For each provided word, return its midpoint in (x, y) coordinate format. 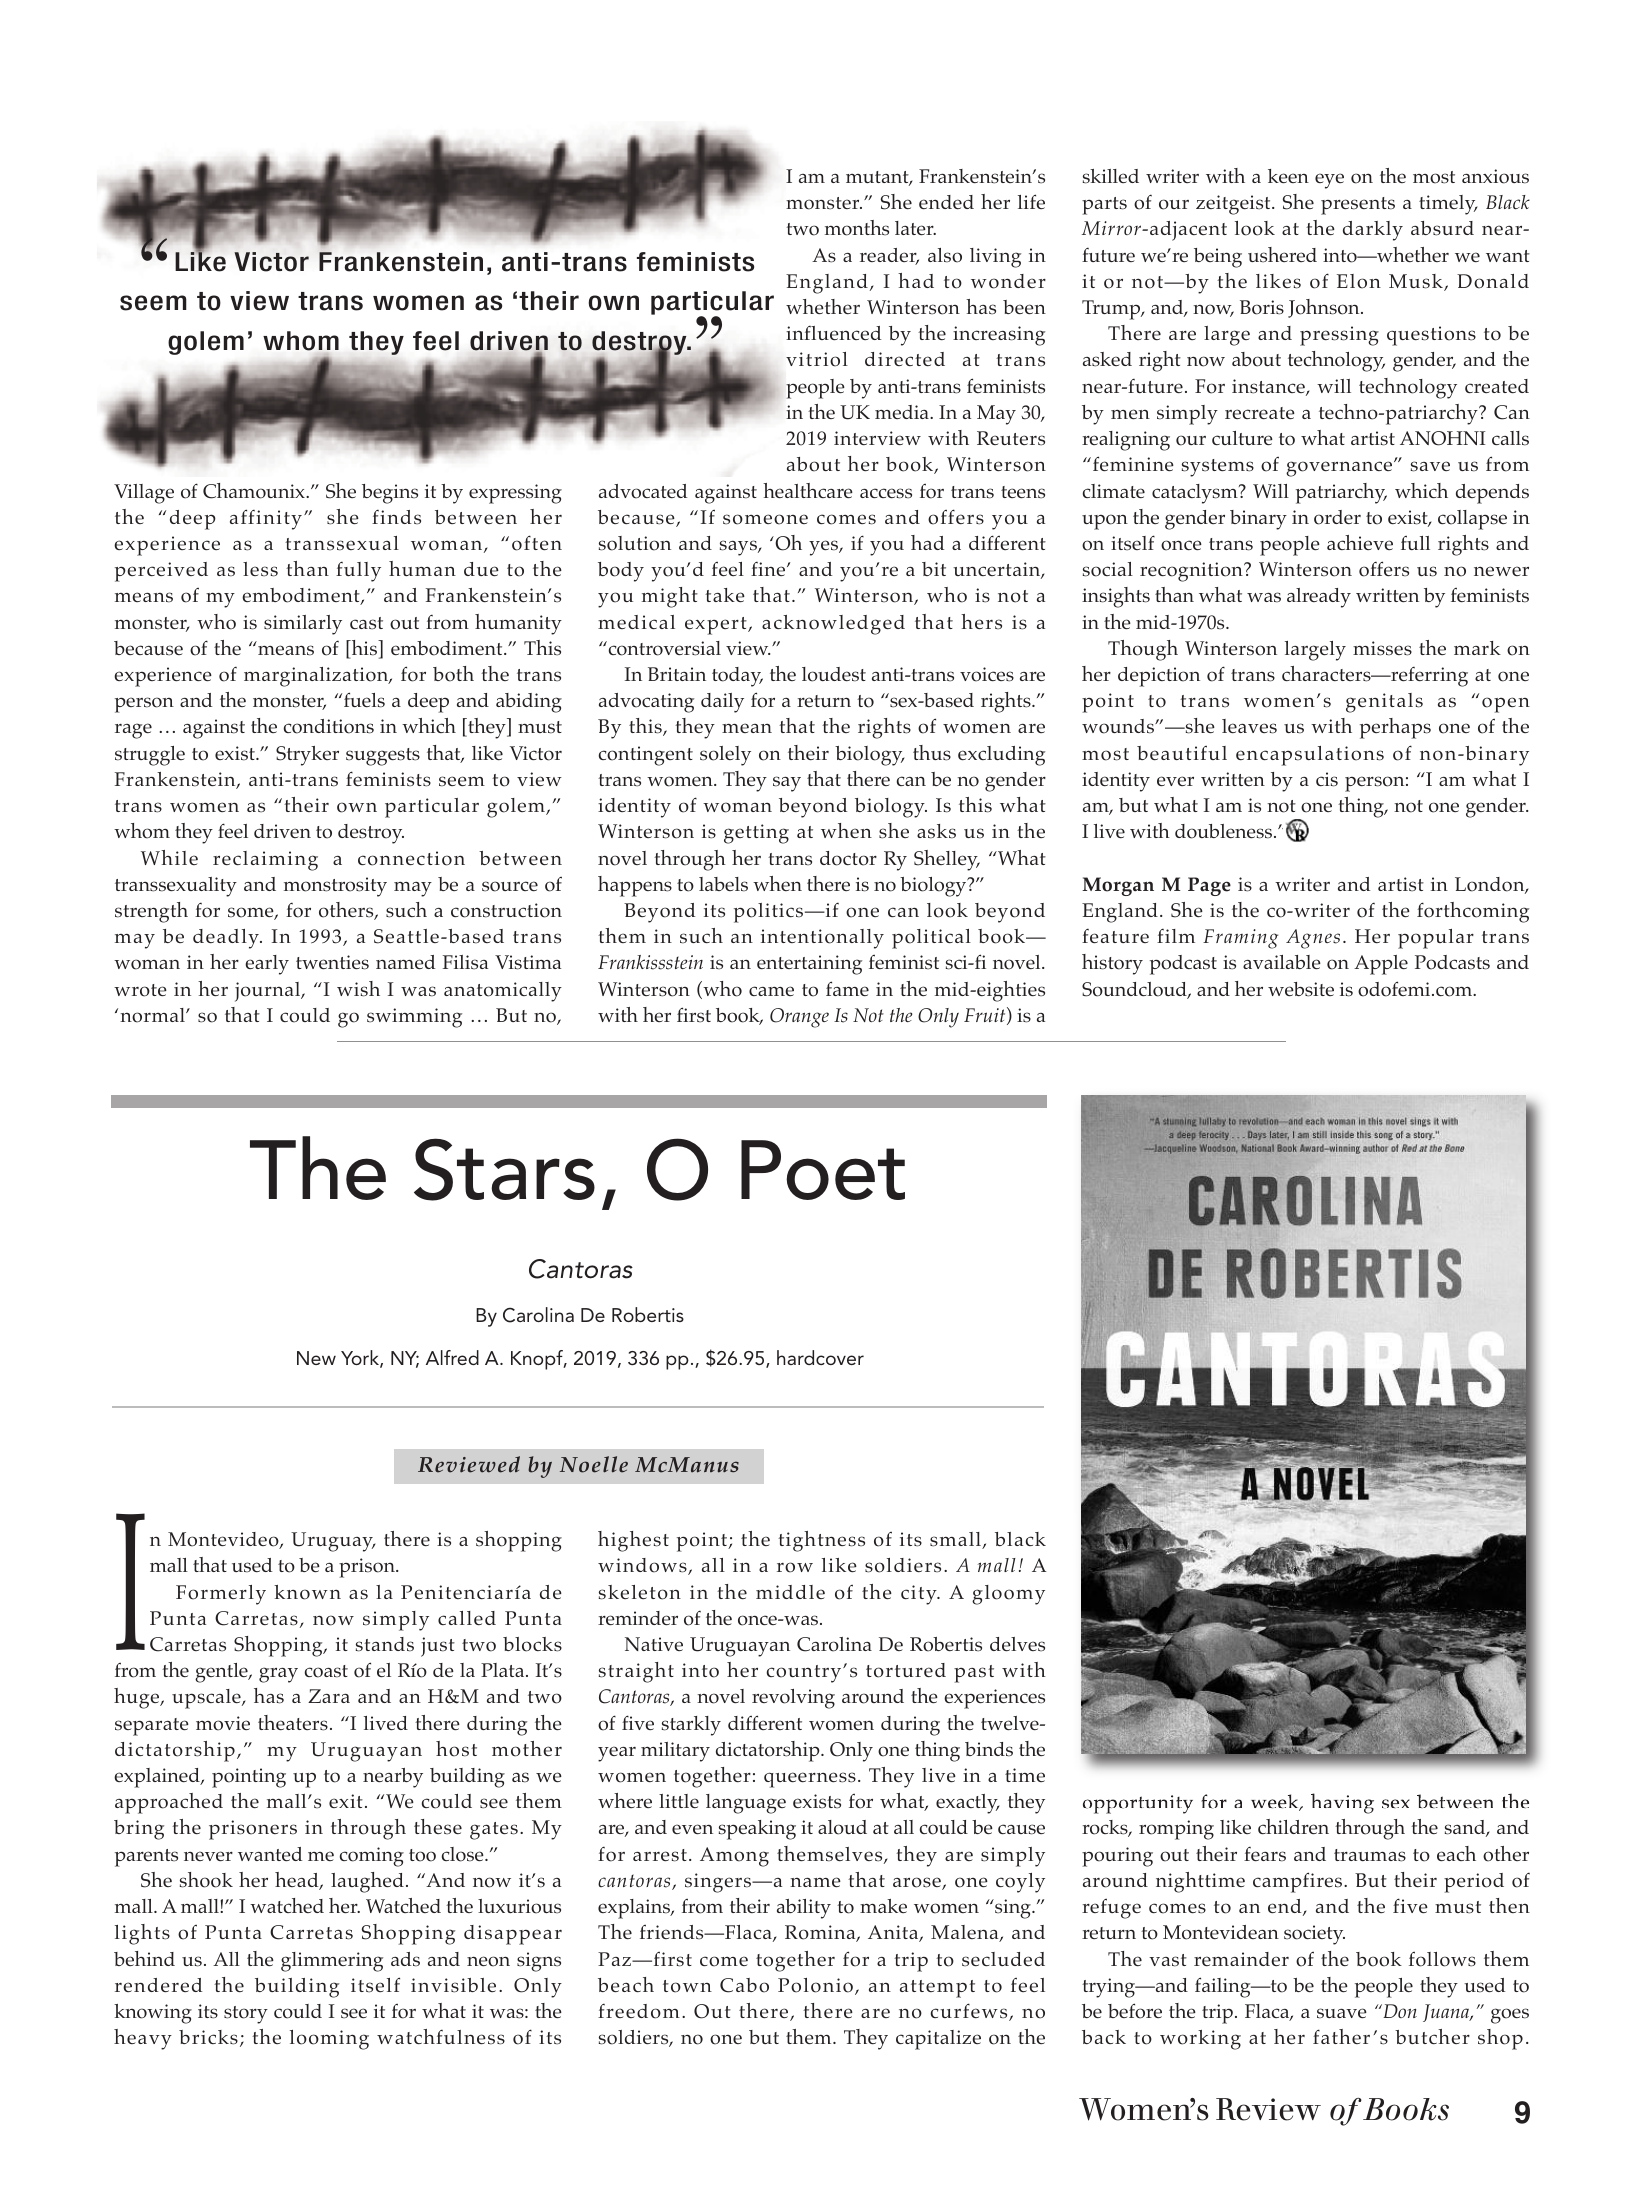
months (857, 228)
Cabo (744, 1985)
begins (390, 494)
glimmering (332, 1962)
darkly (1373, 231)
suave (1342, 2013)
